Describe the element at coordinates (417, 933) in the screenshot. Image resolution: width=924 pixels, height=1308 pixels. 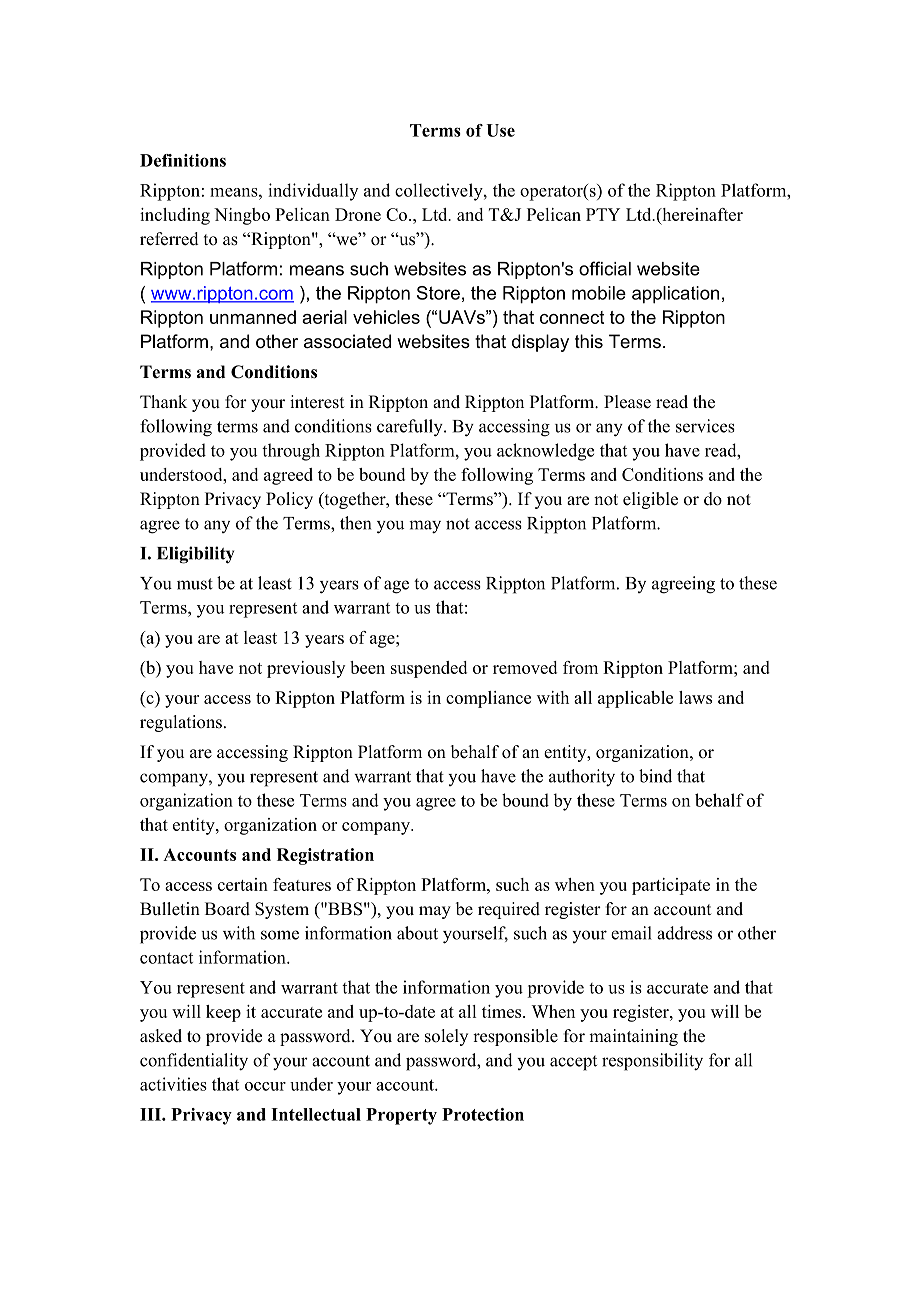
I see `about` at that location.
